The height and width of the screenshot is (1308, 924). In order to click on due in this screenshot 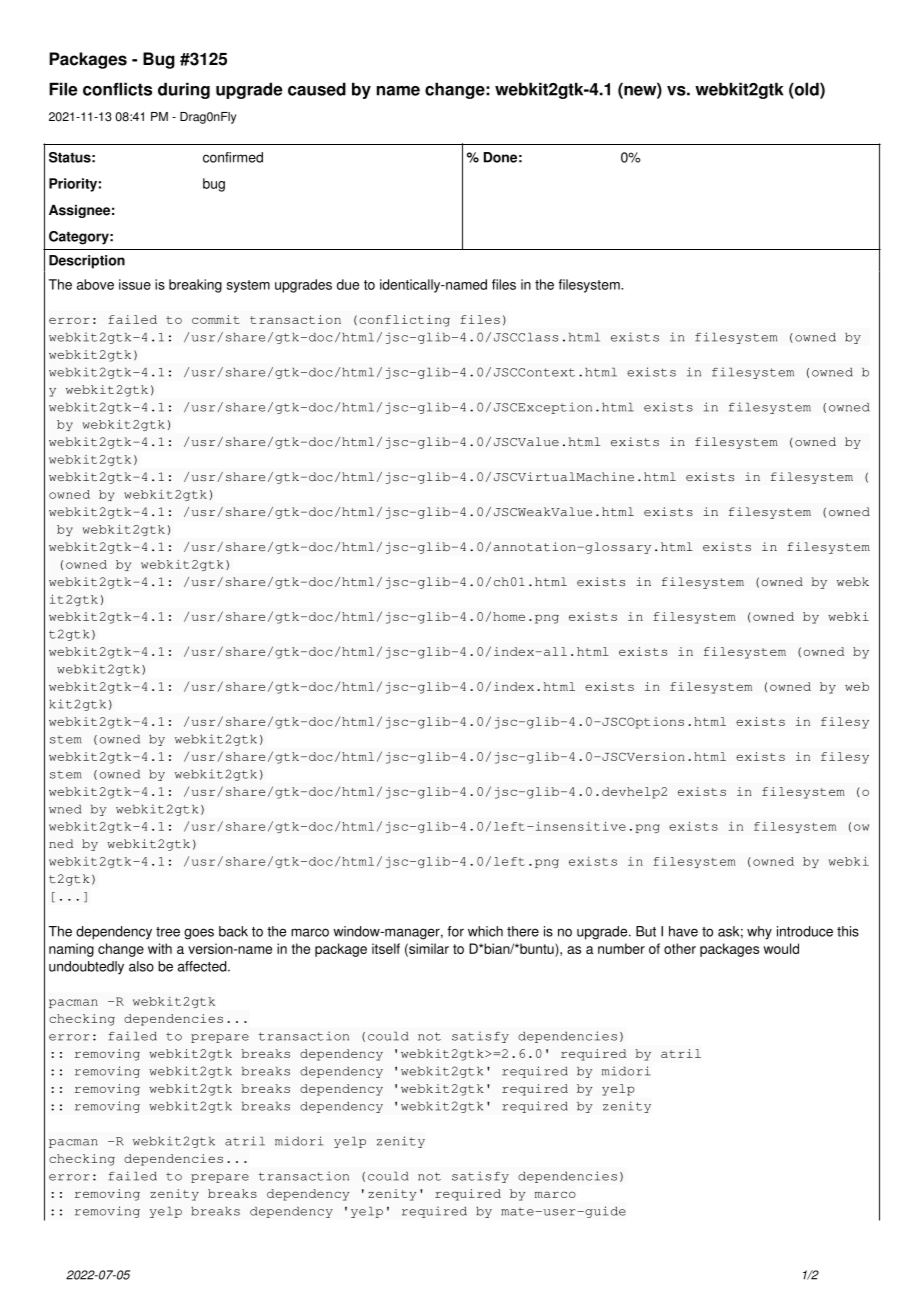, I will do `click(348, 284)`.
